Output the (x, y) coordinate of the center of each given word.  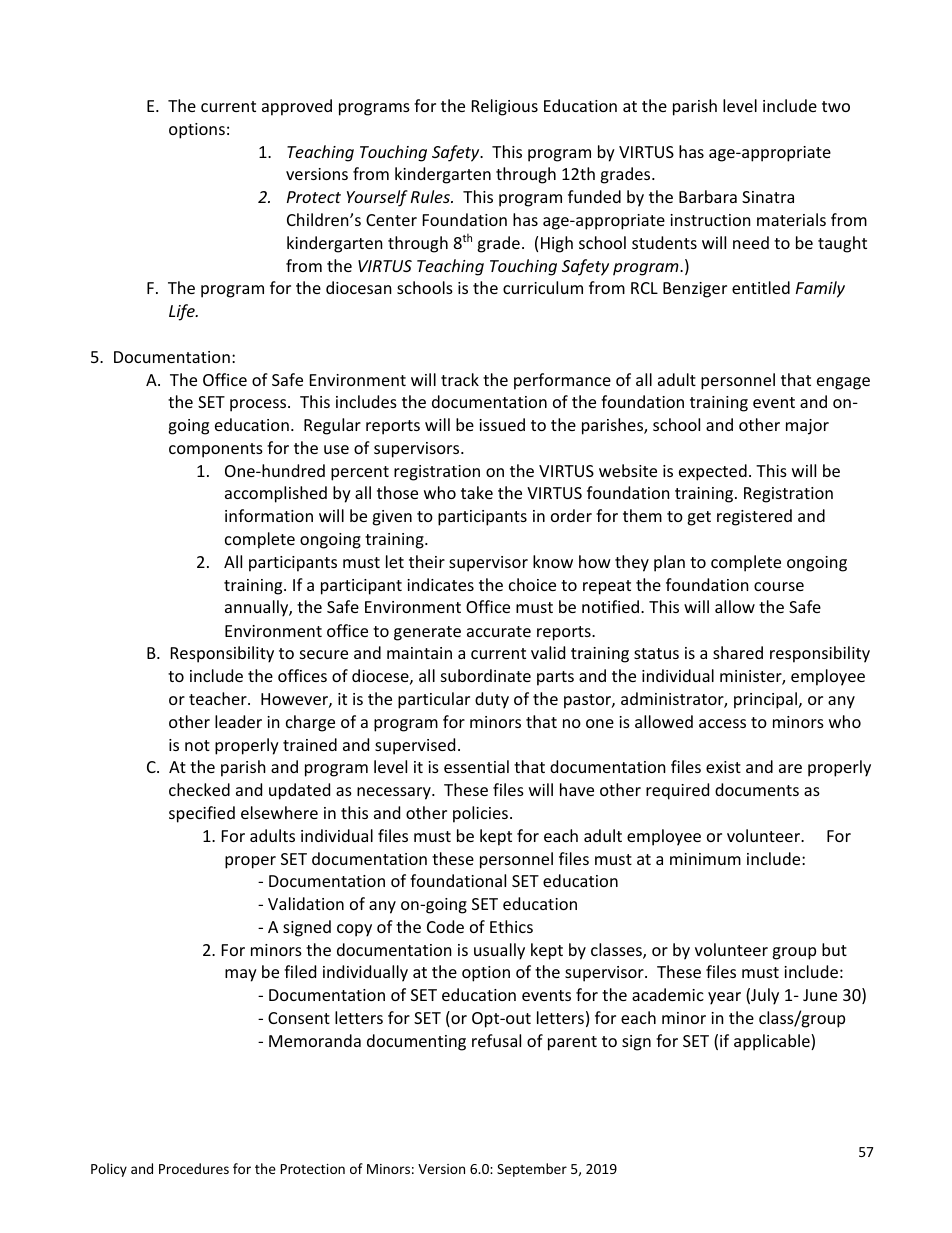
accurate (499, 631)
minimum (705, 859)
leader (238, 721)
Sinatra (768, 197)
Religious (505, 107)
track (460, 379)
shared (738, 652)
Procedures (194, 1168)
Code (445, 926)
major (807, 427)
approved (297, 107)
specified (202, 814)
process (259, 405)
